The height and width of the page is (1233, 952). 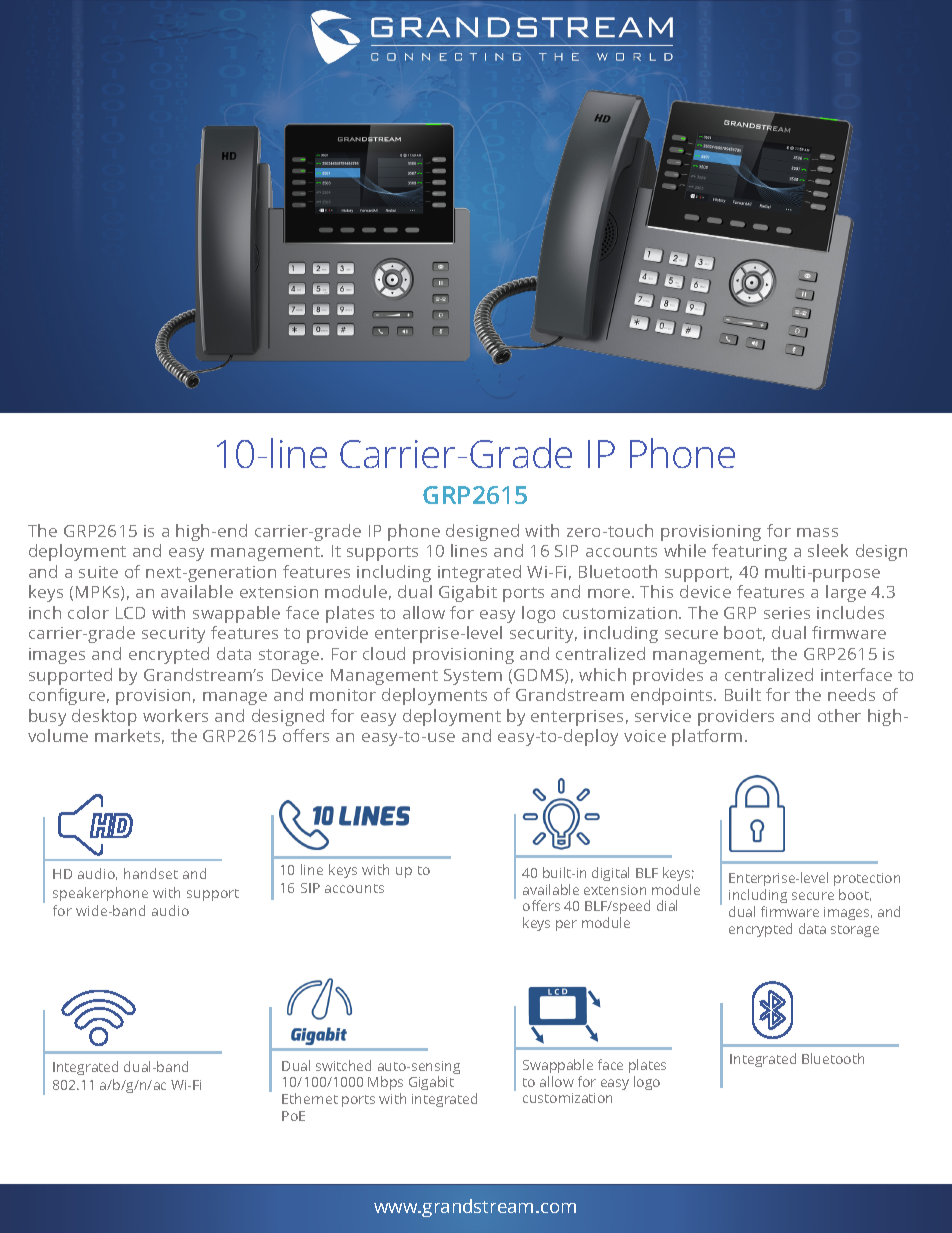 What do you see at coordinates (151, 873) in the page?
I see `handset` at bounding box center [151, 873].
